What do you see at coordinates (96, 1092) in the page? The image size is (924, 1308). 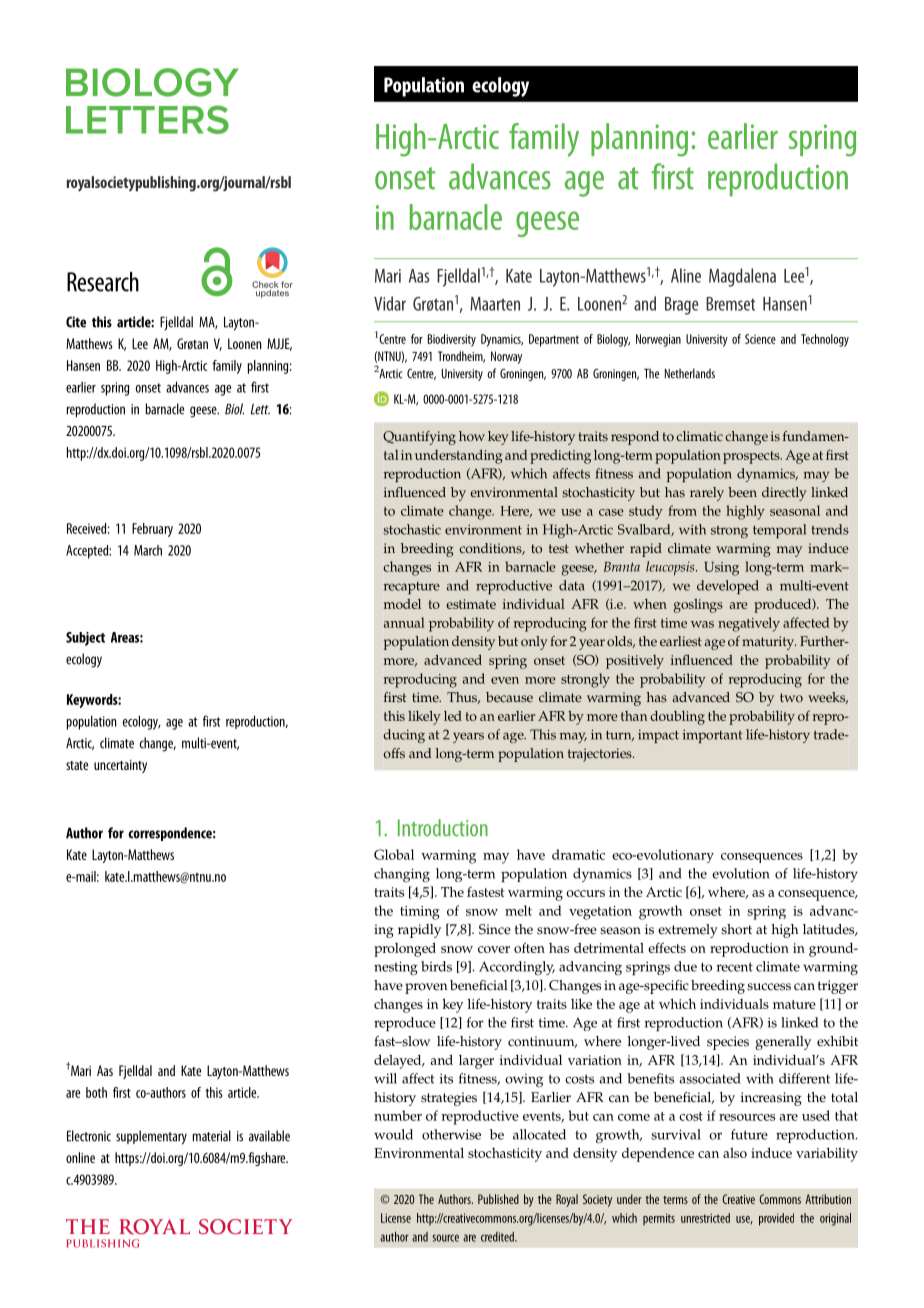 I see `both` at bounding box center [96, 1092].
